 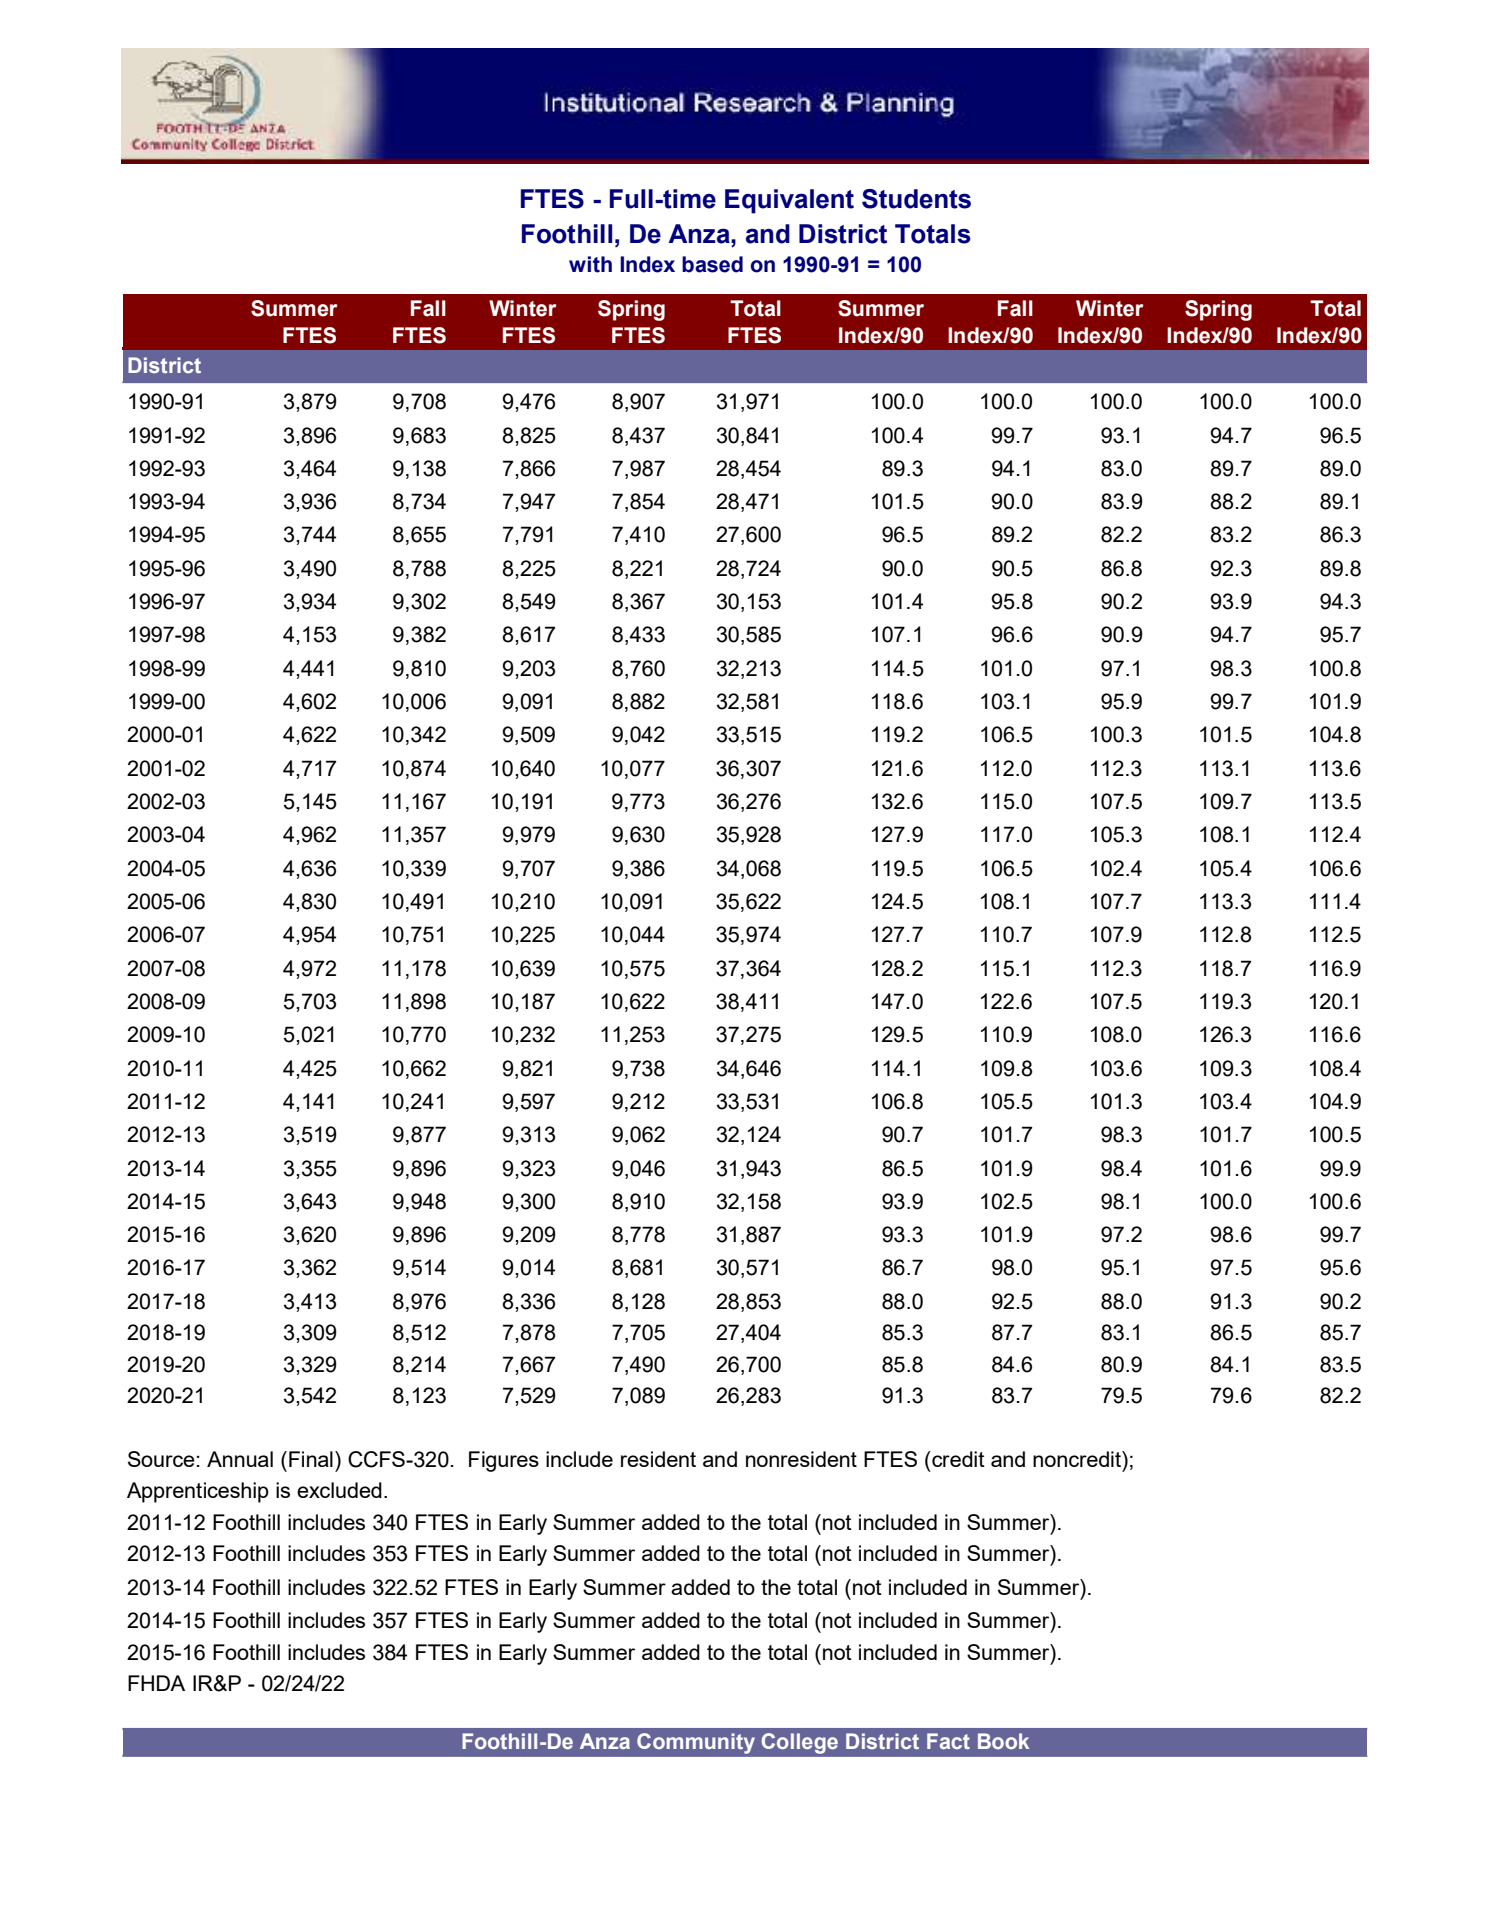 I want to click on Fact, so click(x=948, y=1741).
